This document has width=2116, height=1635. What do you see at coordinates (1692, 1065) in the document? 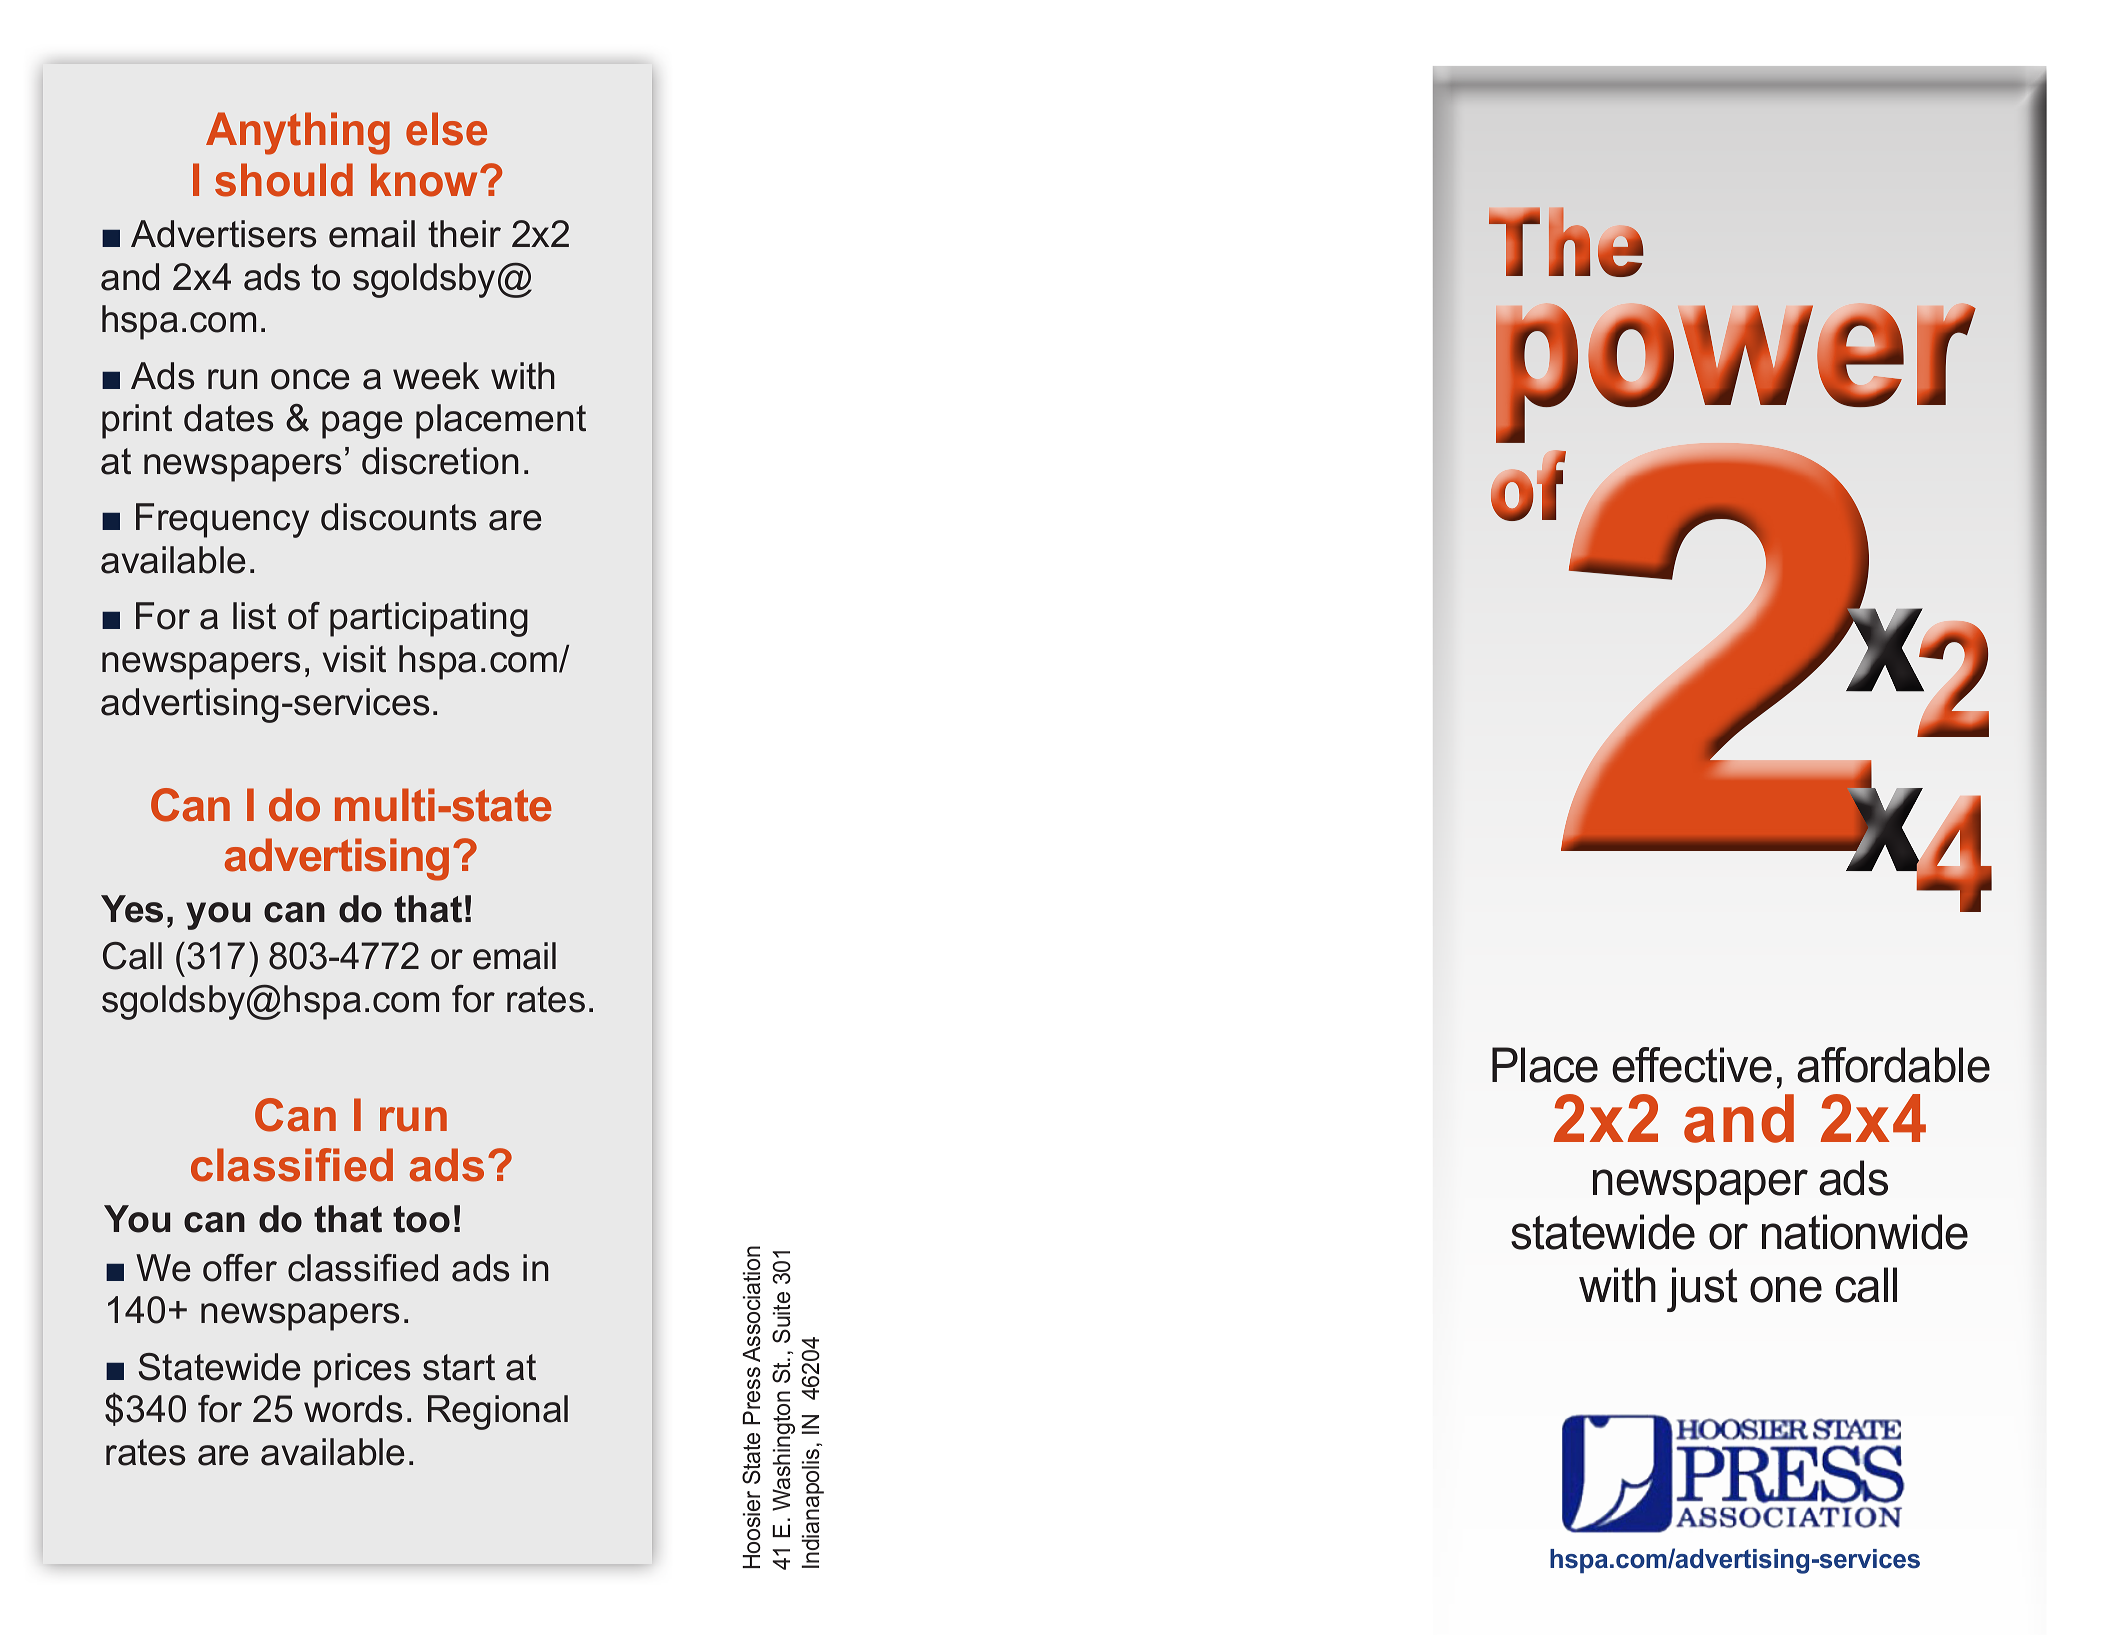
I see `effective` at bounding box center [1692, 1065].
